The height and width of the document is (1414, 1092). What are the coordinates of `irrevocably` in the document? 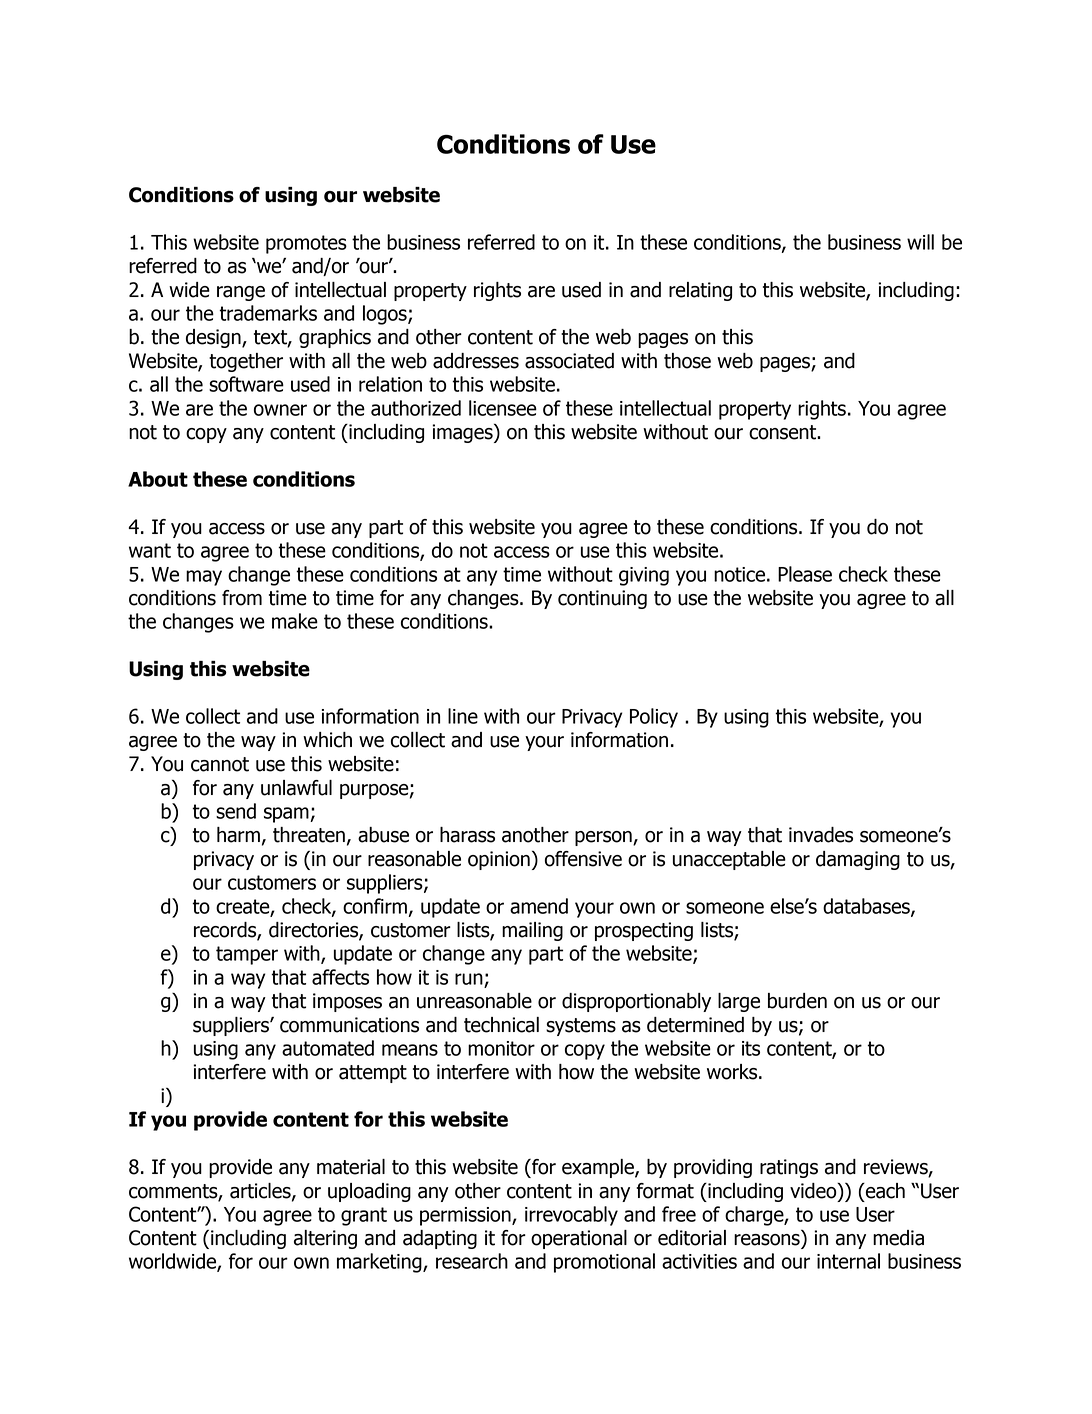 It's located at (571, 1216).
